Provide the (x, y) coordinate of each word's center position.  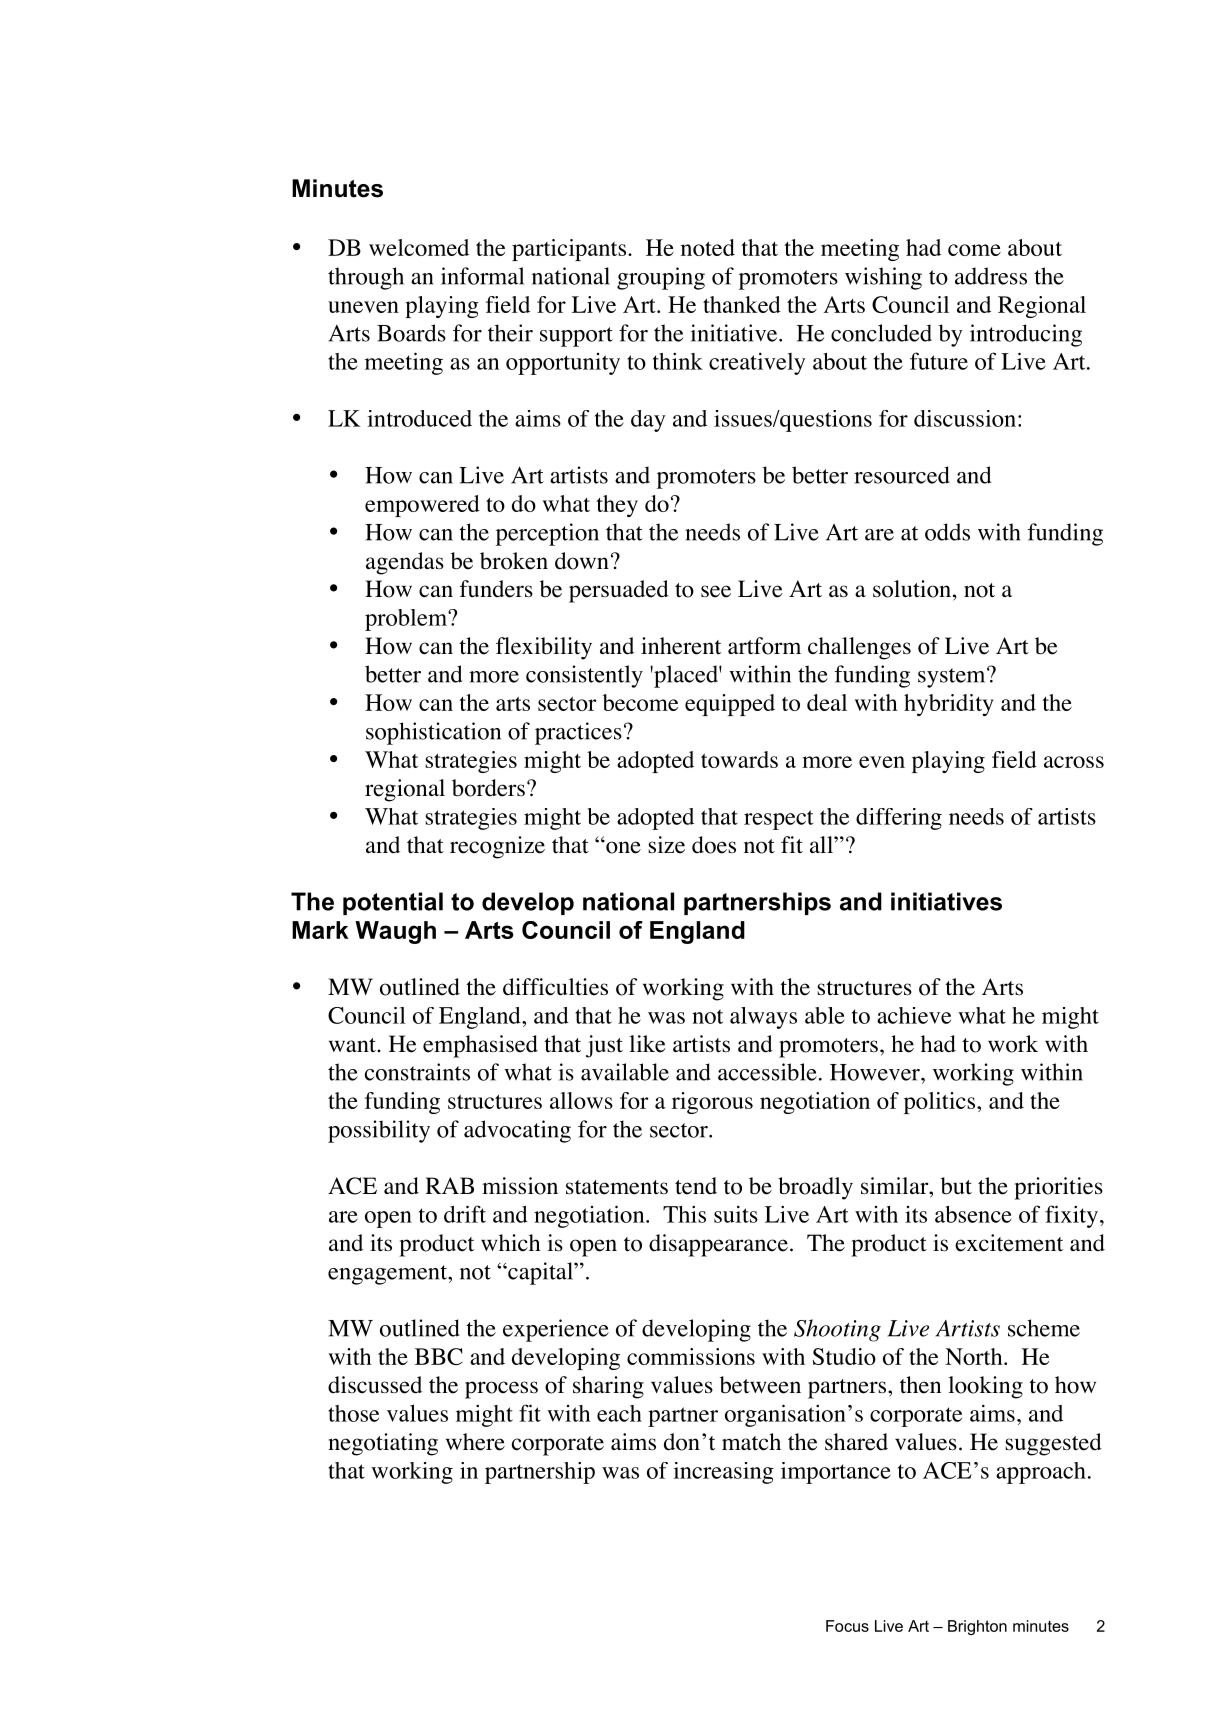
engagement (388, 1275)
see (716, 591)
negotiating (383, 1444)
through (366, 278)
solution (912, 589)
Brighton (977, 1627)
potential (393, 903)
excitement (1009, 1243)
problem (407, 620)
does (714, 845)
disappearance (718, 1245)
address (991, 276)
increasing (723, 1473)
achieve (914, 1015)
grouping (661, 278)
